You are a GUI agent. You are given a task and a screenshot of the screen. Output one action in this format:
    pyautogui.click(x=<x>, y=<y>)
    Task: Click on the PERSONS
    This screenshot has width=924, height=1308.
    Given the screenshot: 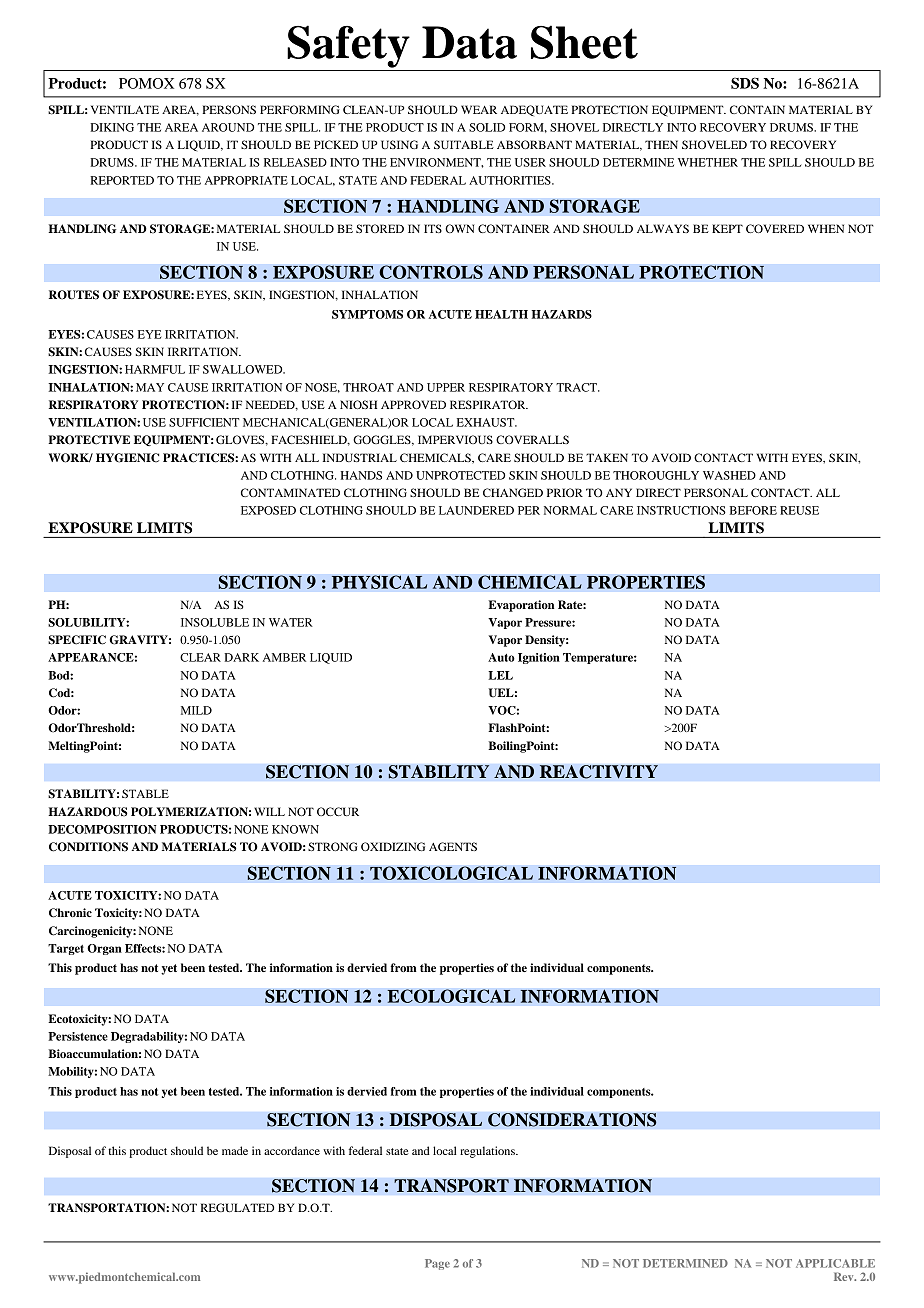 What is the action you would take?
    pyautogui.click(x=229, y=109)
